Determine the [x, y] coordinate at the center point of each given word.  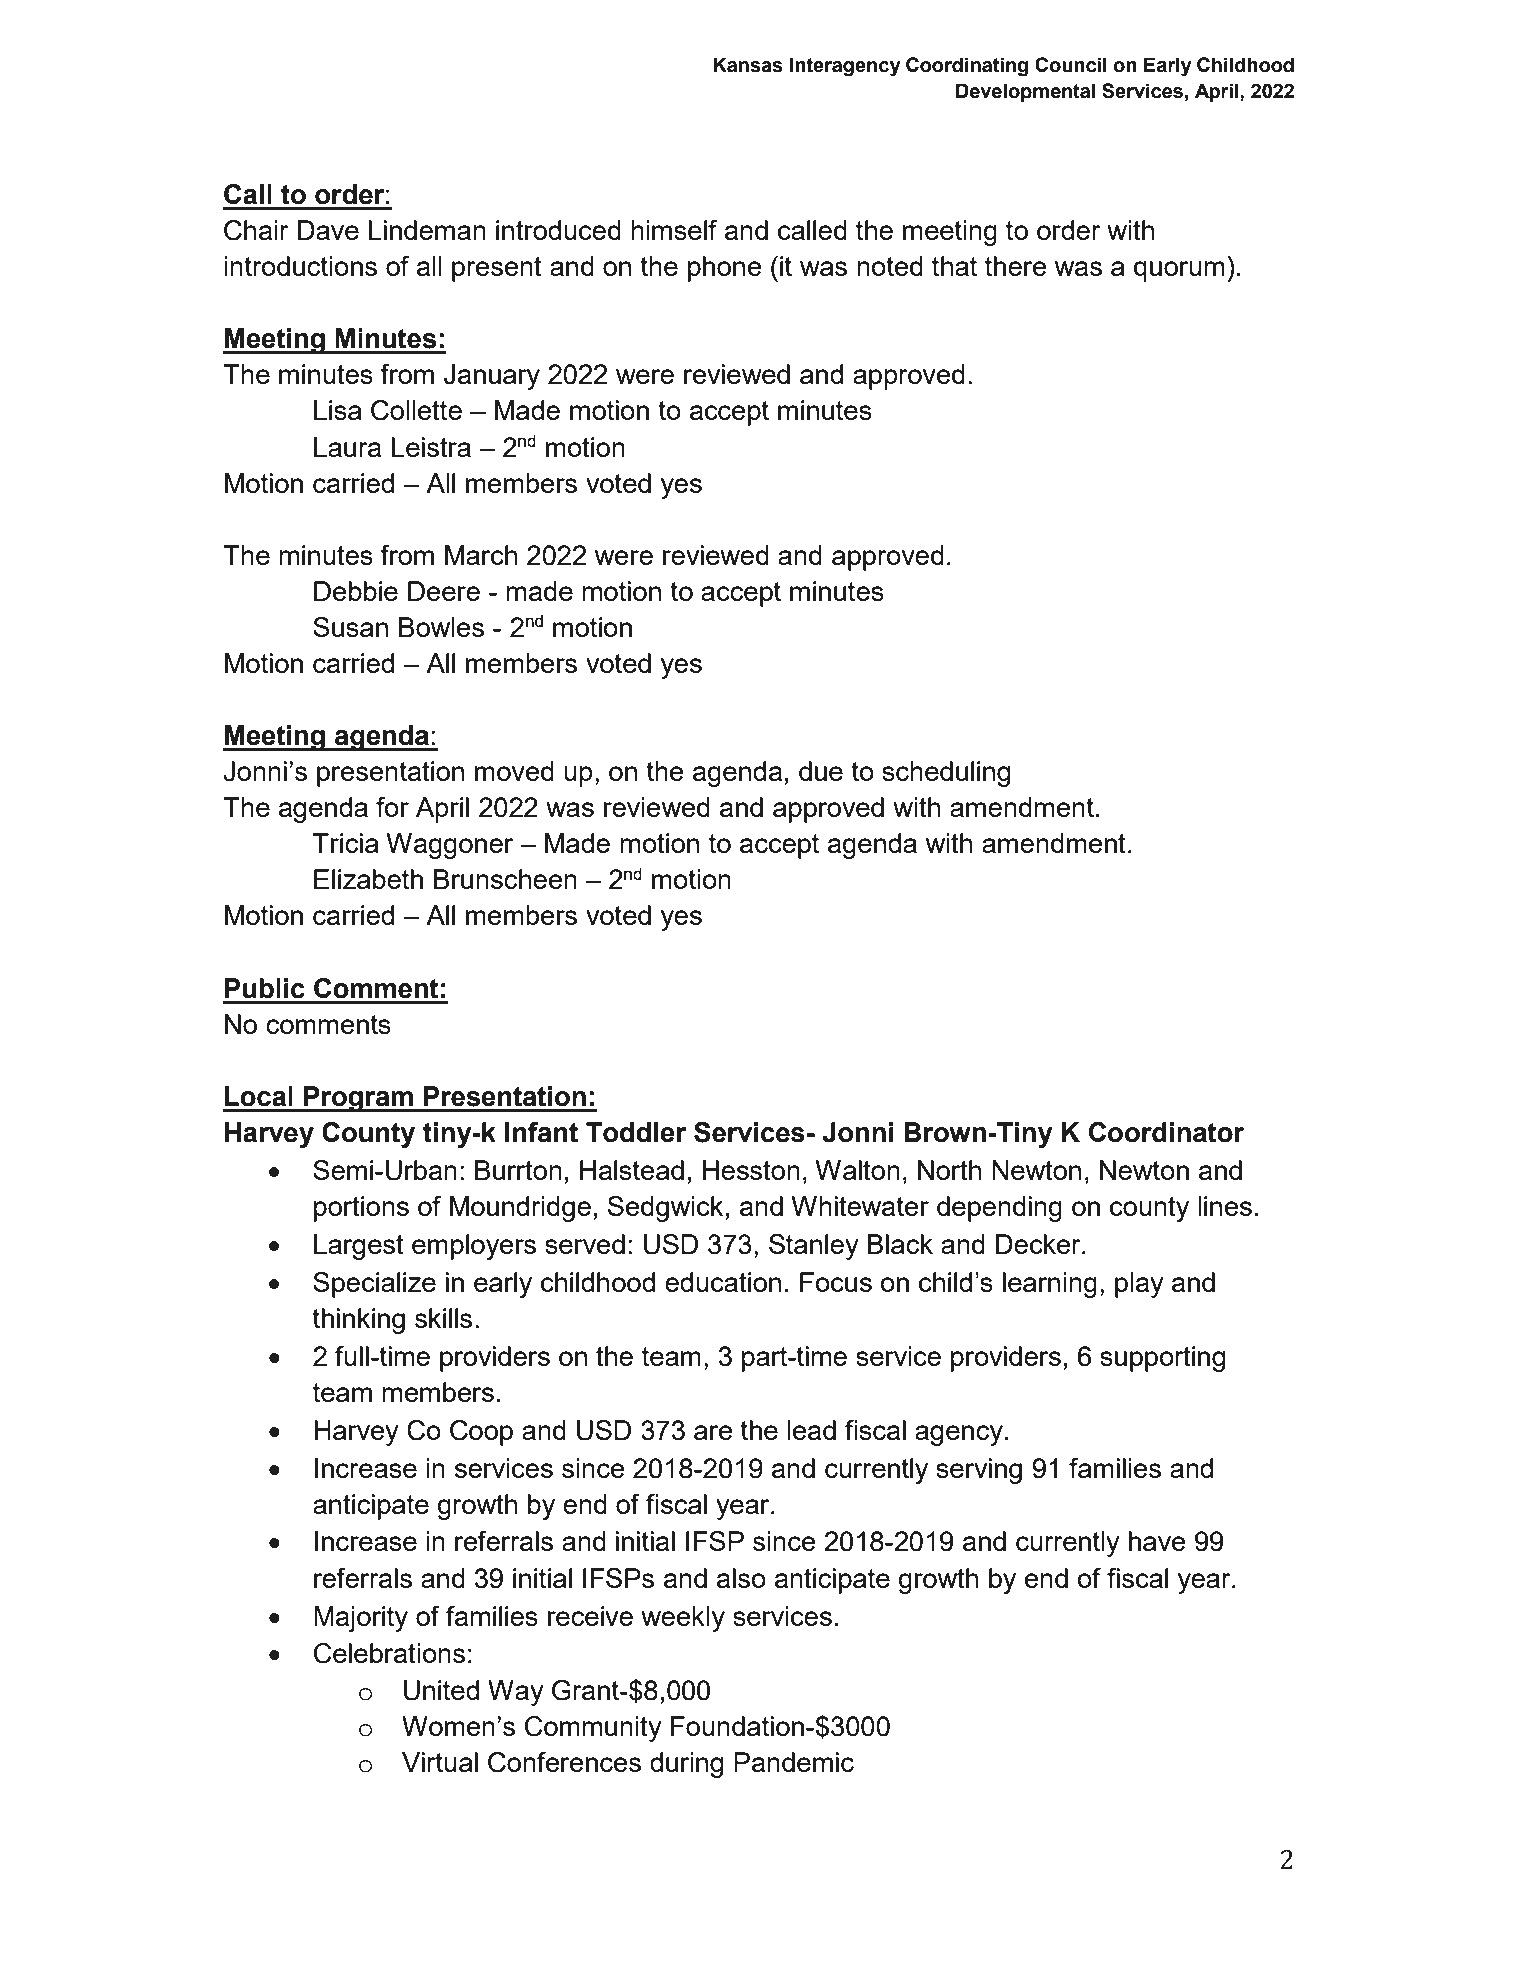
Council [1071, 65]
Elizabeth [368, 879]
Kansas [748, 65]
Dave [328, 230]
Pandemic [794, 1762]
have [1157, 1541]
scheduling [946, 774]
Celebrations [389, 1653]
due [821, 771]
